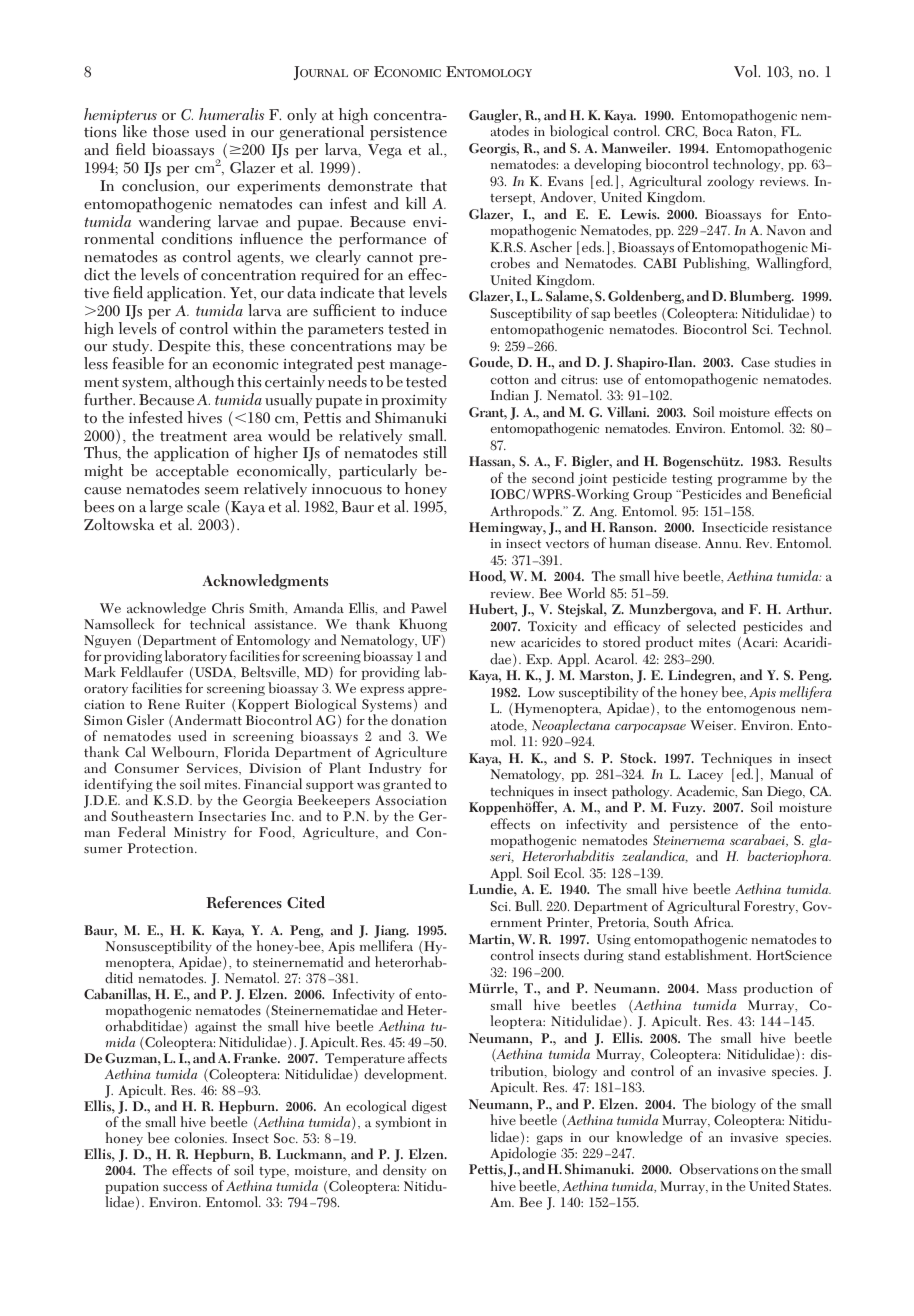  What do you see at coordinates (395, 769) in the screenshot?
I see `Industry` at bounding box center [395, 769].
